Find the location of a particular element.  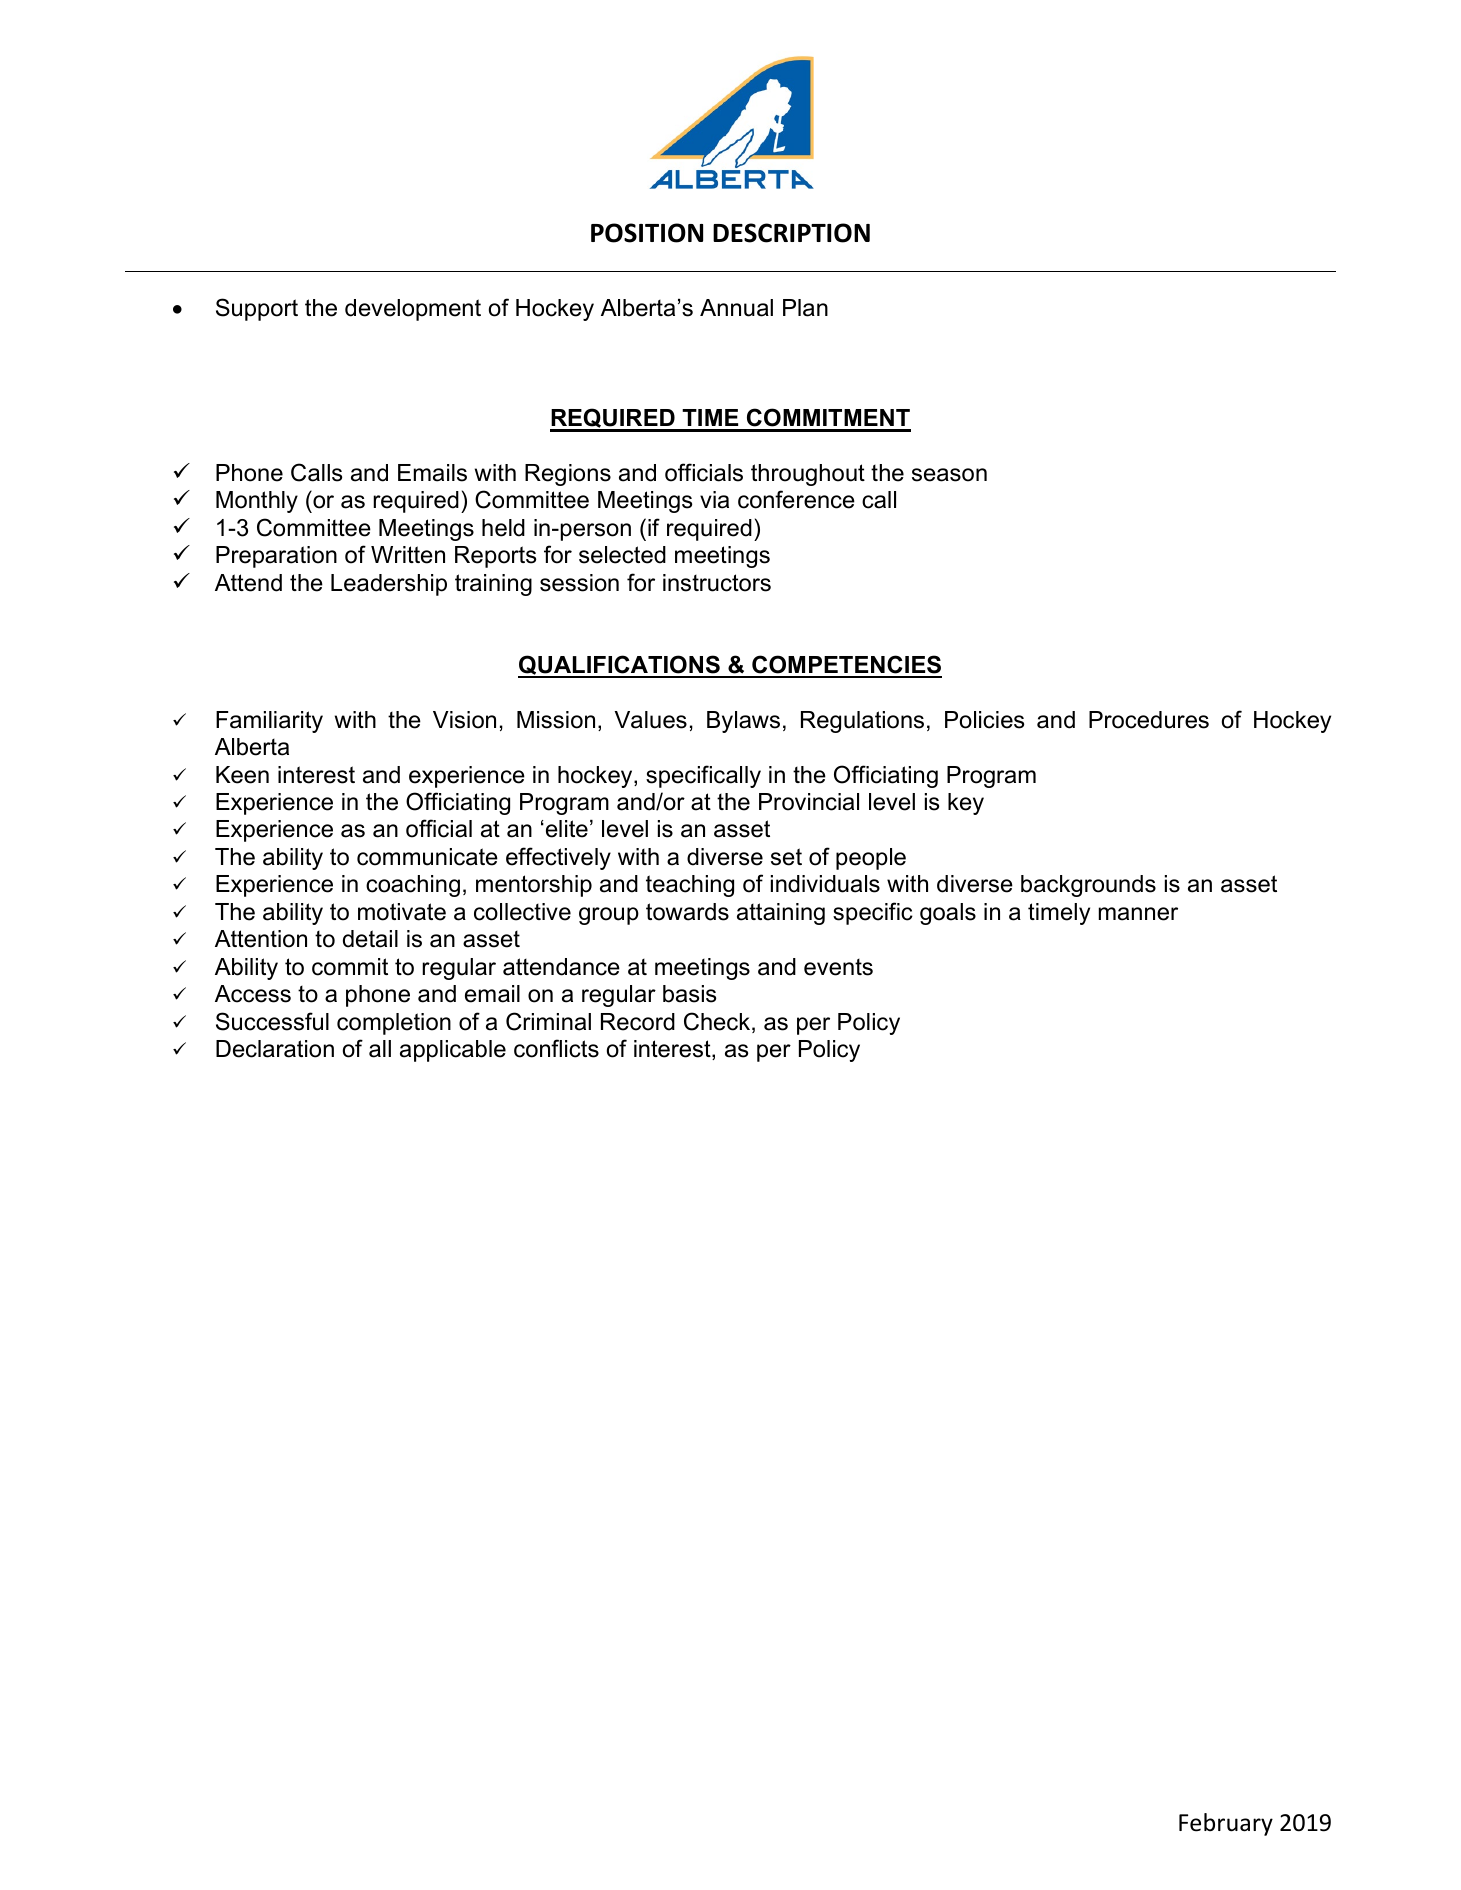

basis is located at coordinates (689, 994).
